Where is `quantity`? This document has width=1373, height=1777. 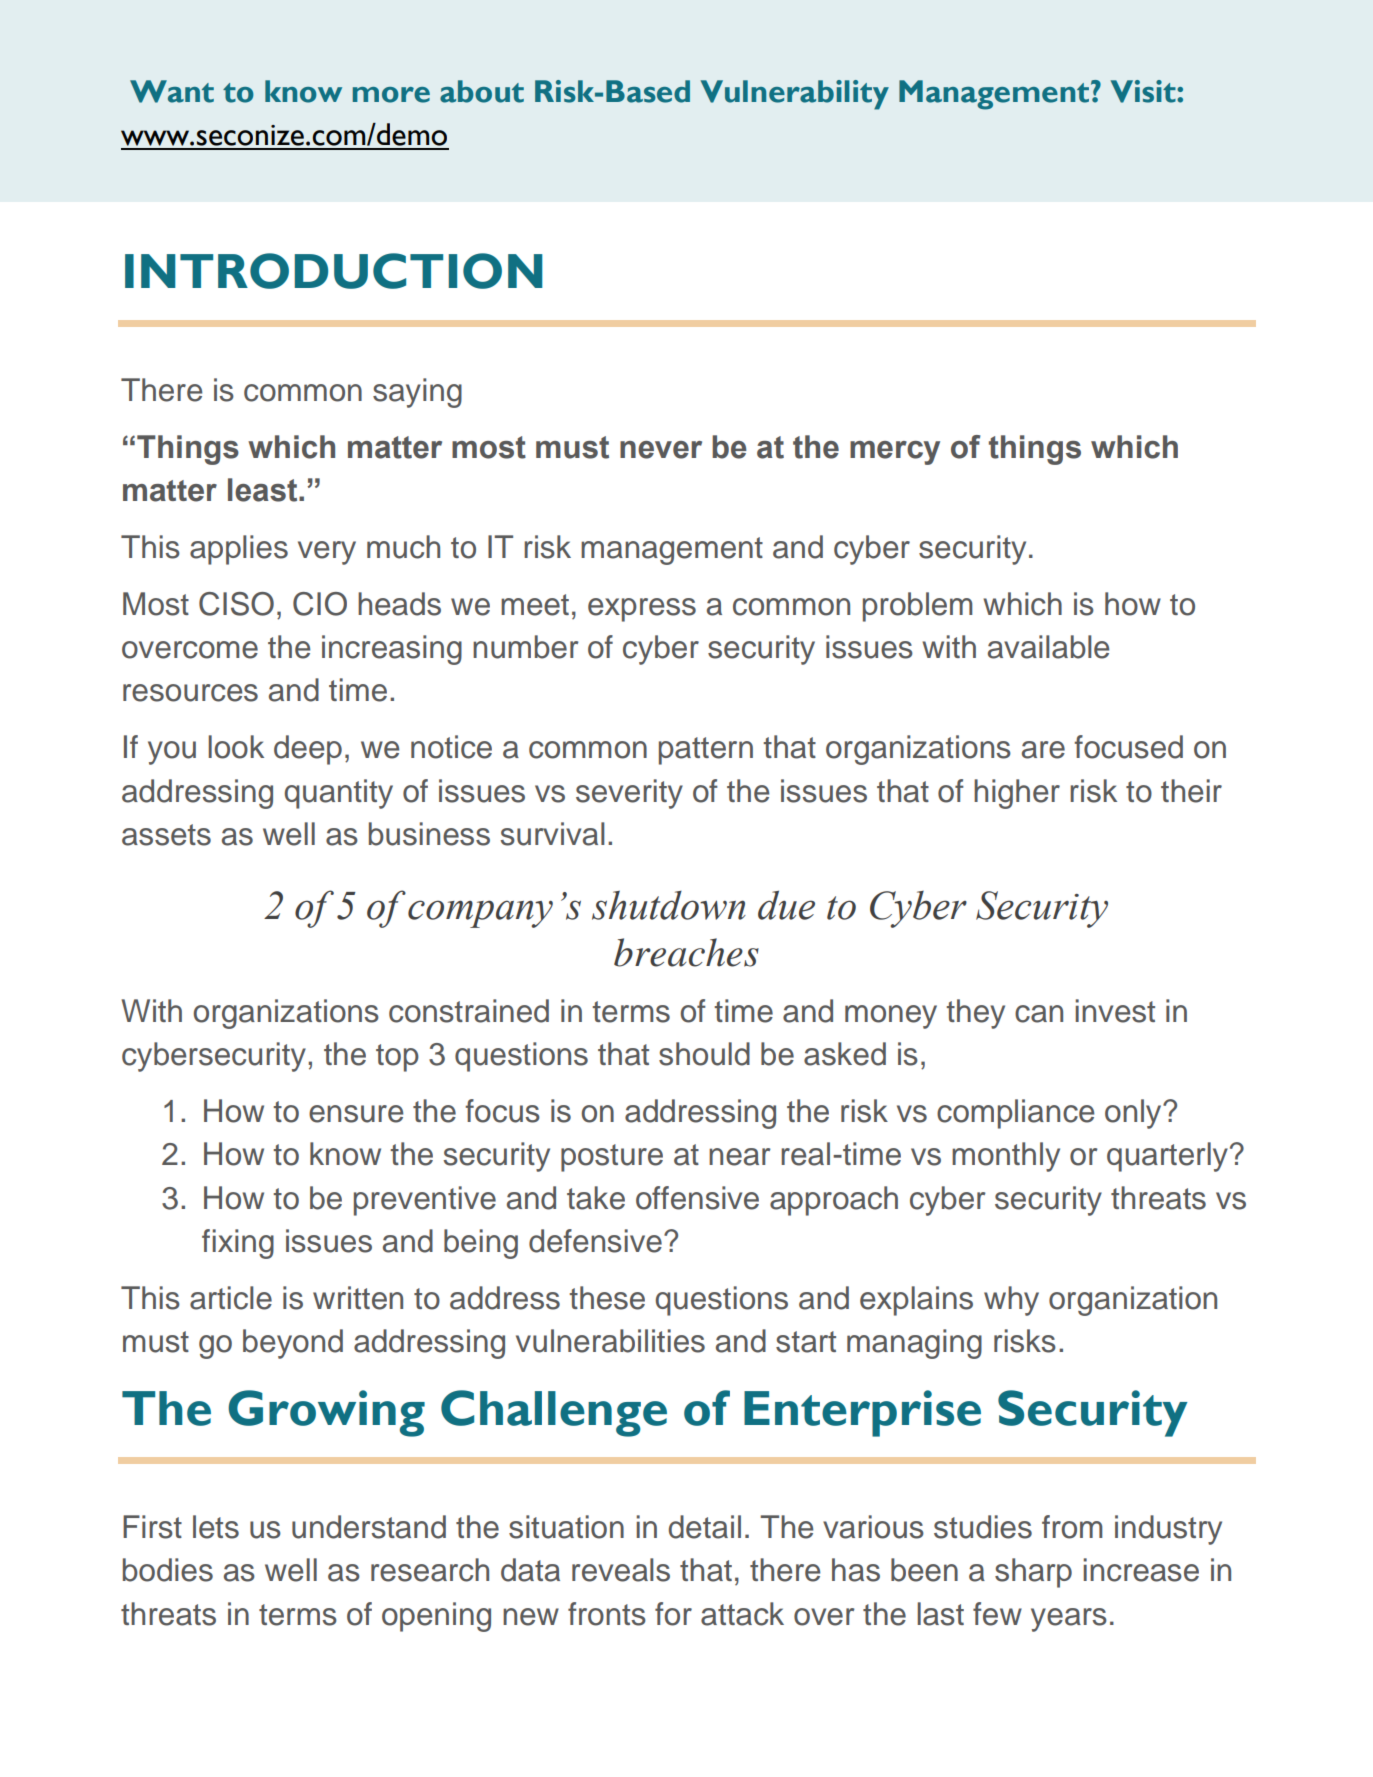 quantity is located at coordinates (338, 794).
